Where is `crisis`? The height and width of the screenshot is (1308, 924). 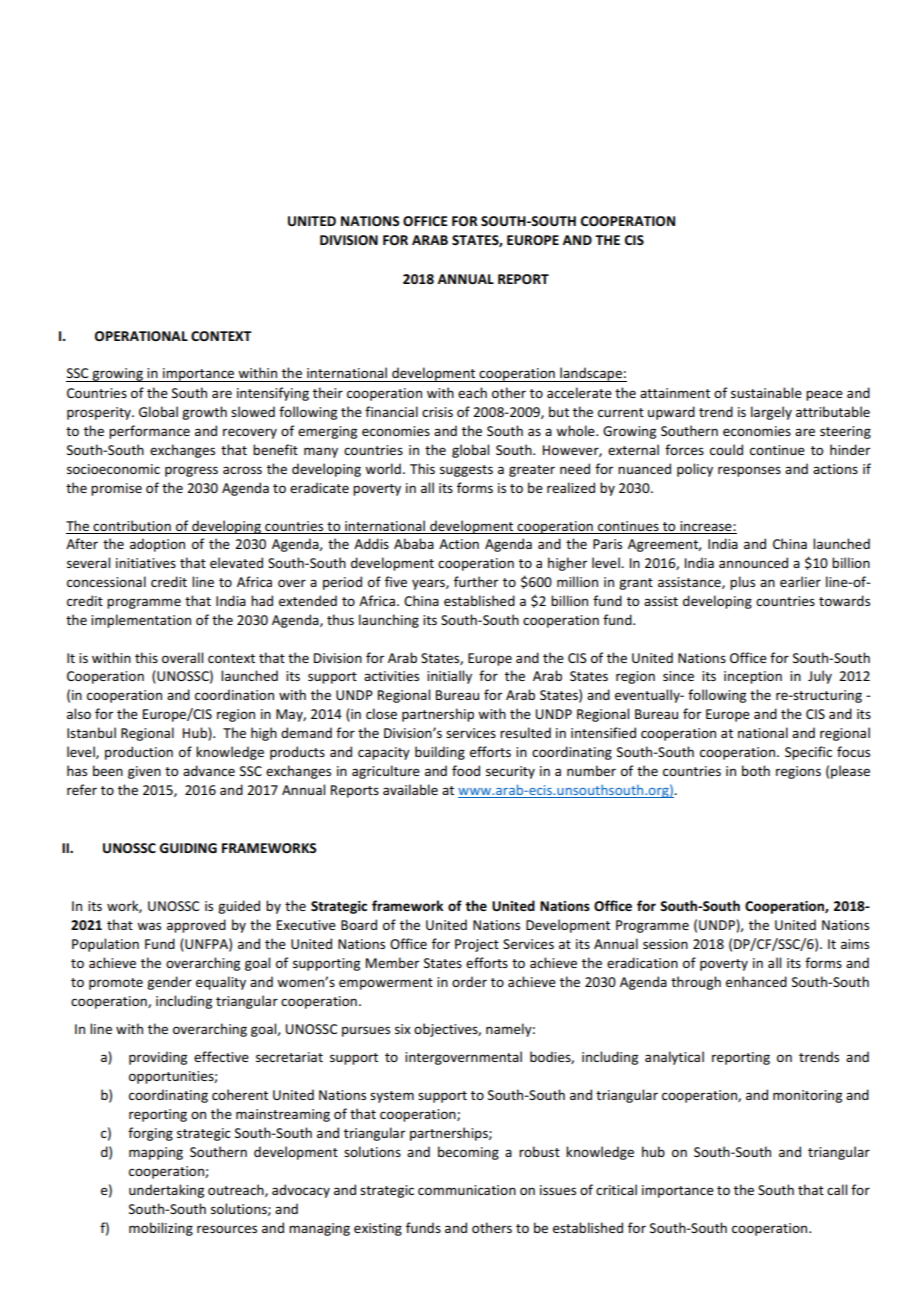 crisis is located at coordinates (437, 412).
